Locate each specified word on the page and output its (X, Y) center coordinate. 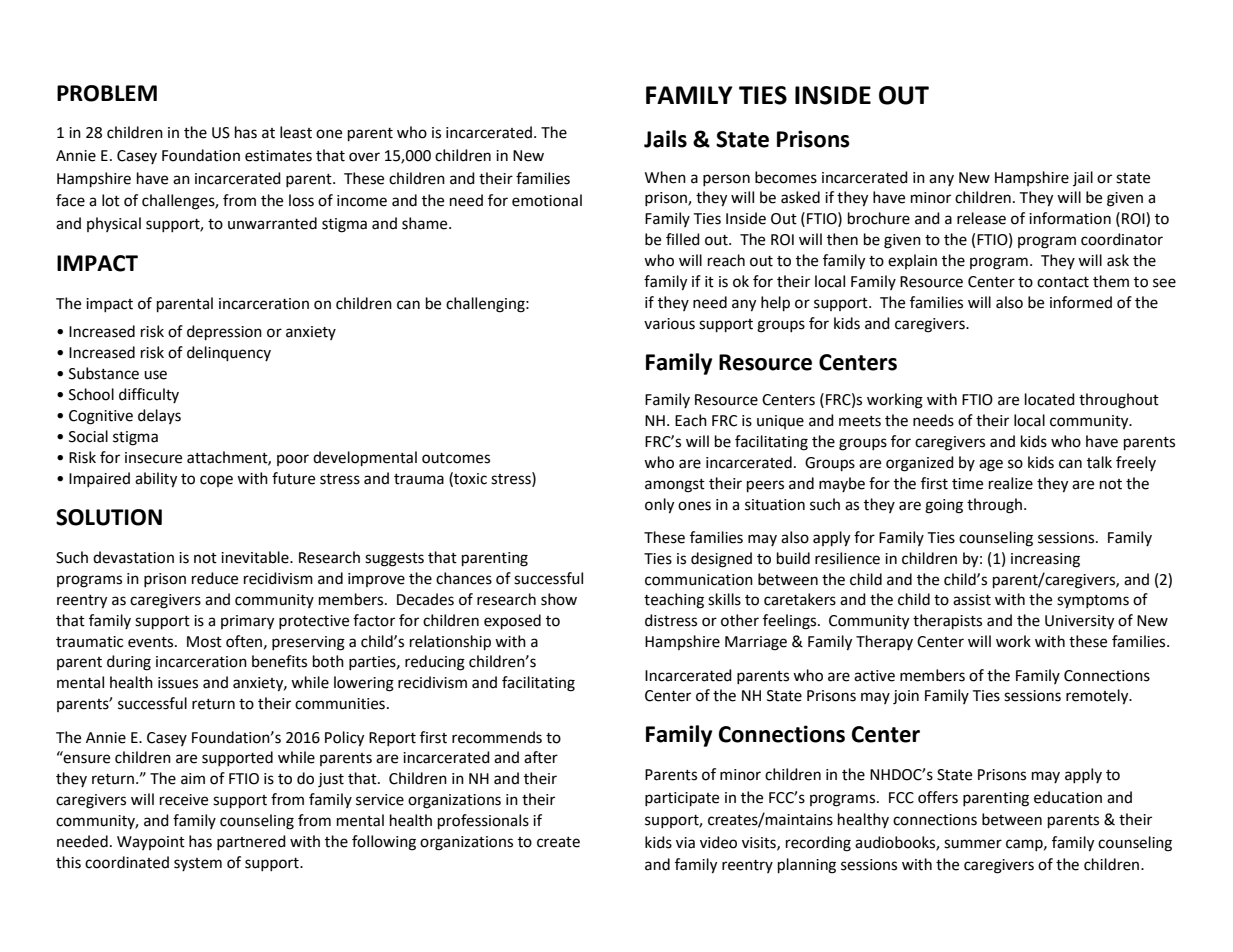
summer (973, 844)
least (296, 132)
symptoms (1093, 602)
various (669, 324)
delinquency (229, 353)
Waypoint (151, 843)
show (559, 599)
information (1070, 218)
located (1050, 399)
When (665, 177)
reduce (215, 578)
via (685, 843)
